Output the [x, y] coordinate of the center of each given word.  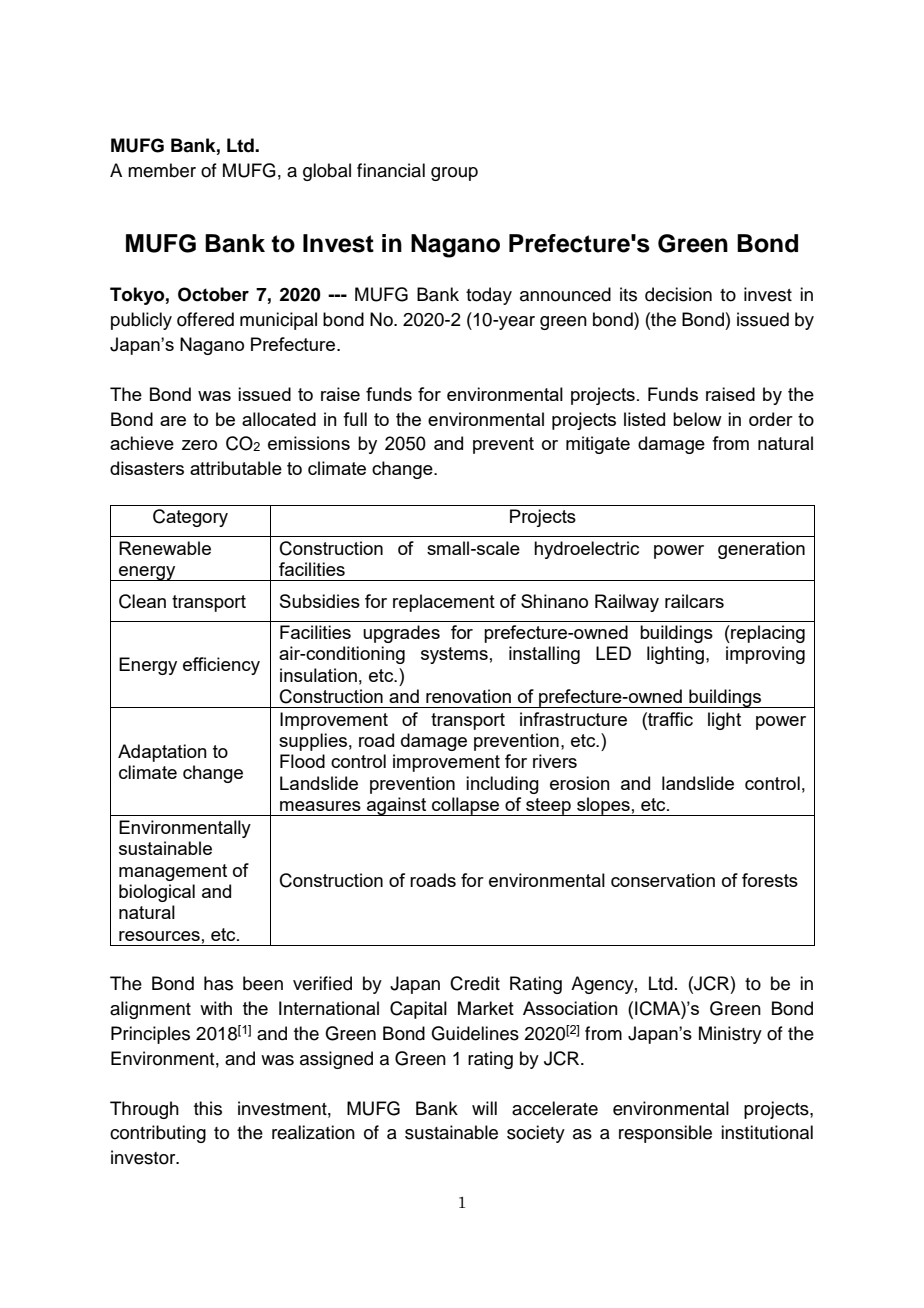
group [454, 174]
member [162, 170]
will [484, 1108]
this [208, 1108]
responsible [665, 1134]
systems [454, 655]
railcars [694, 601]
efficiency [221, 666]
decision [678, 294]
